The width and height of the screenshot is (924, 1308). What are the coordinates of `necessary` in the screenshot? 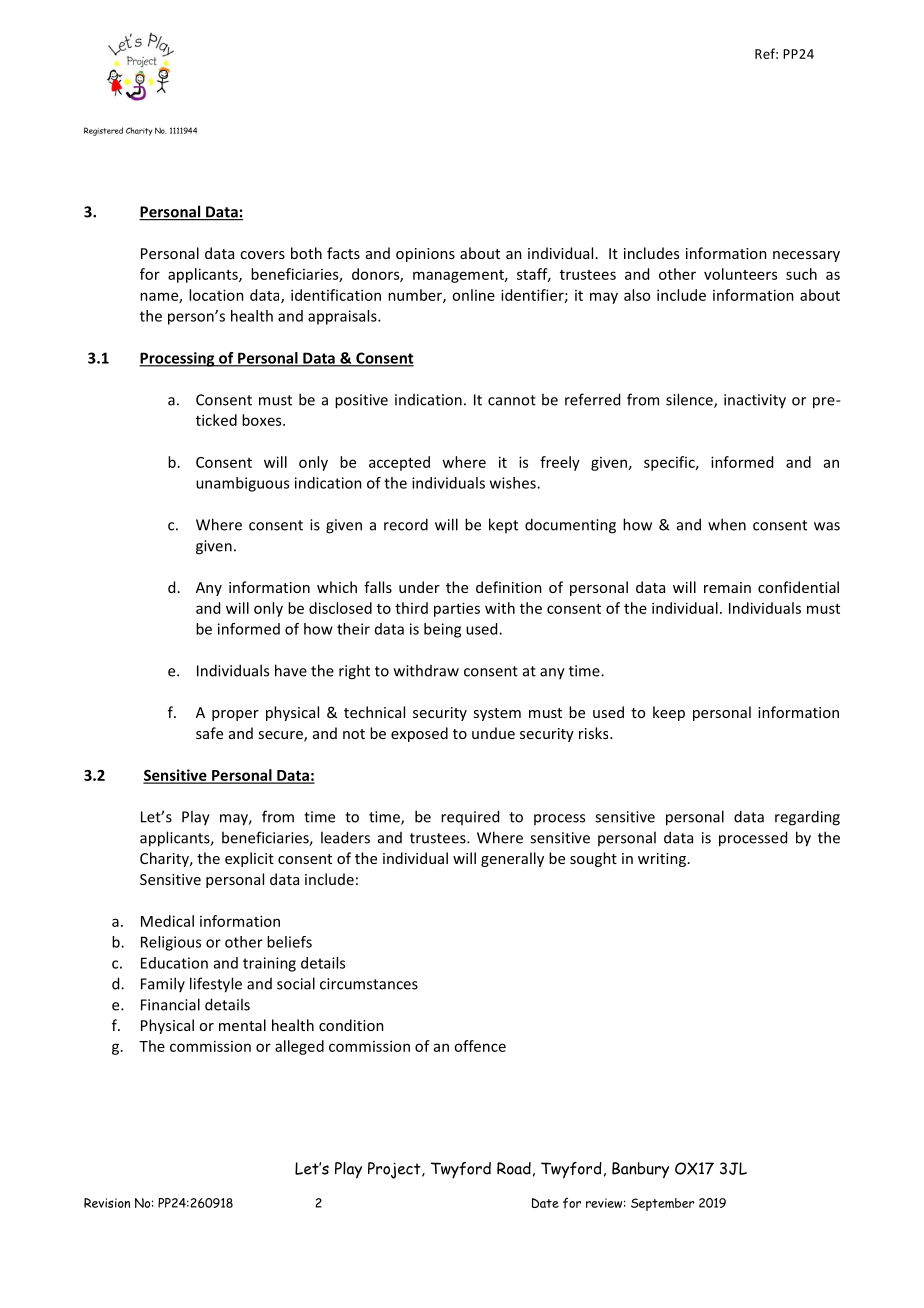 It's located at (806, 256).
